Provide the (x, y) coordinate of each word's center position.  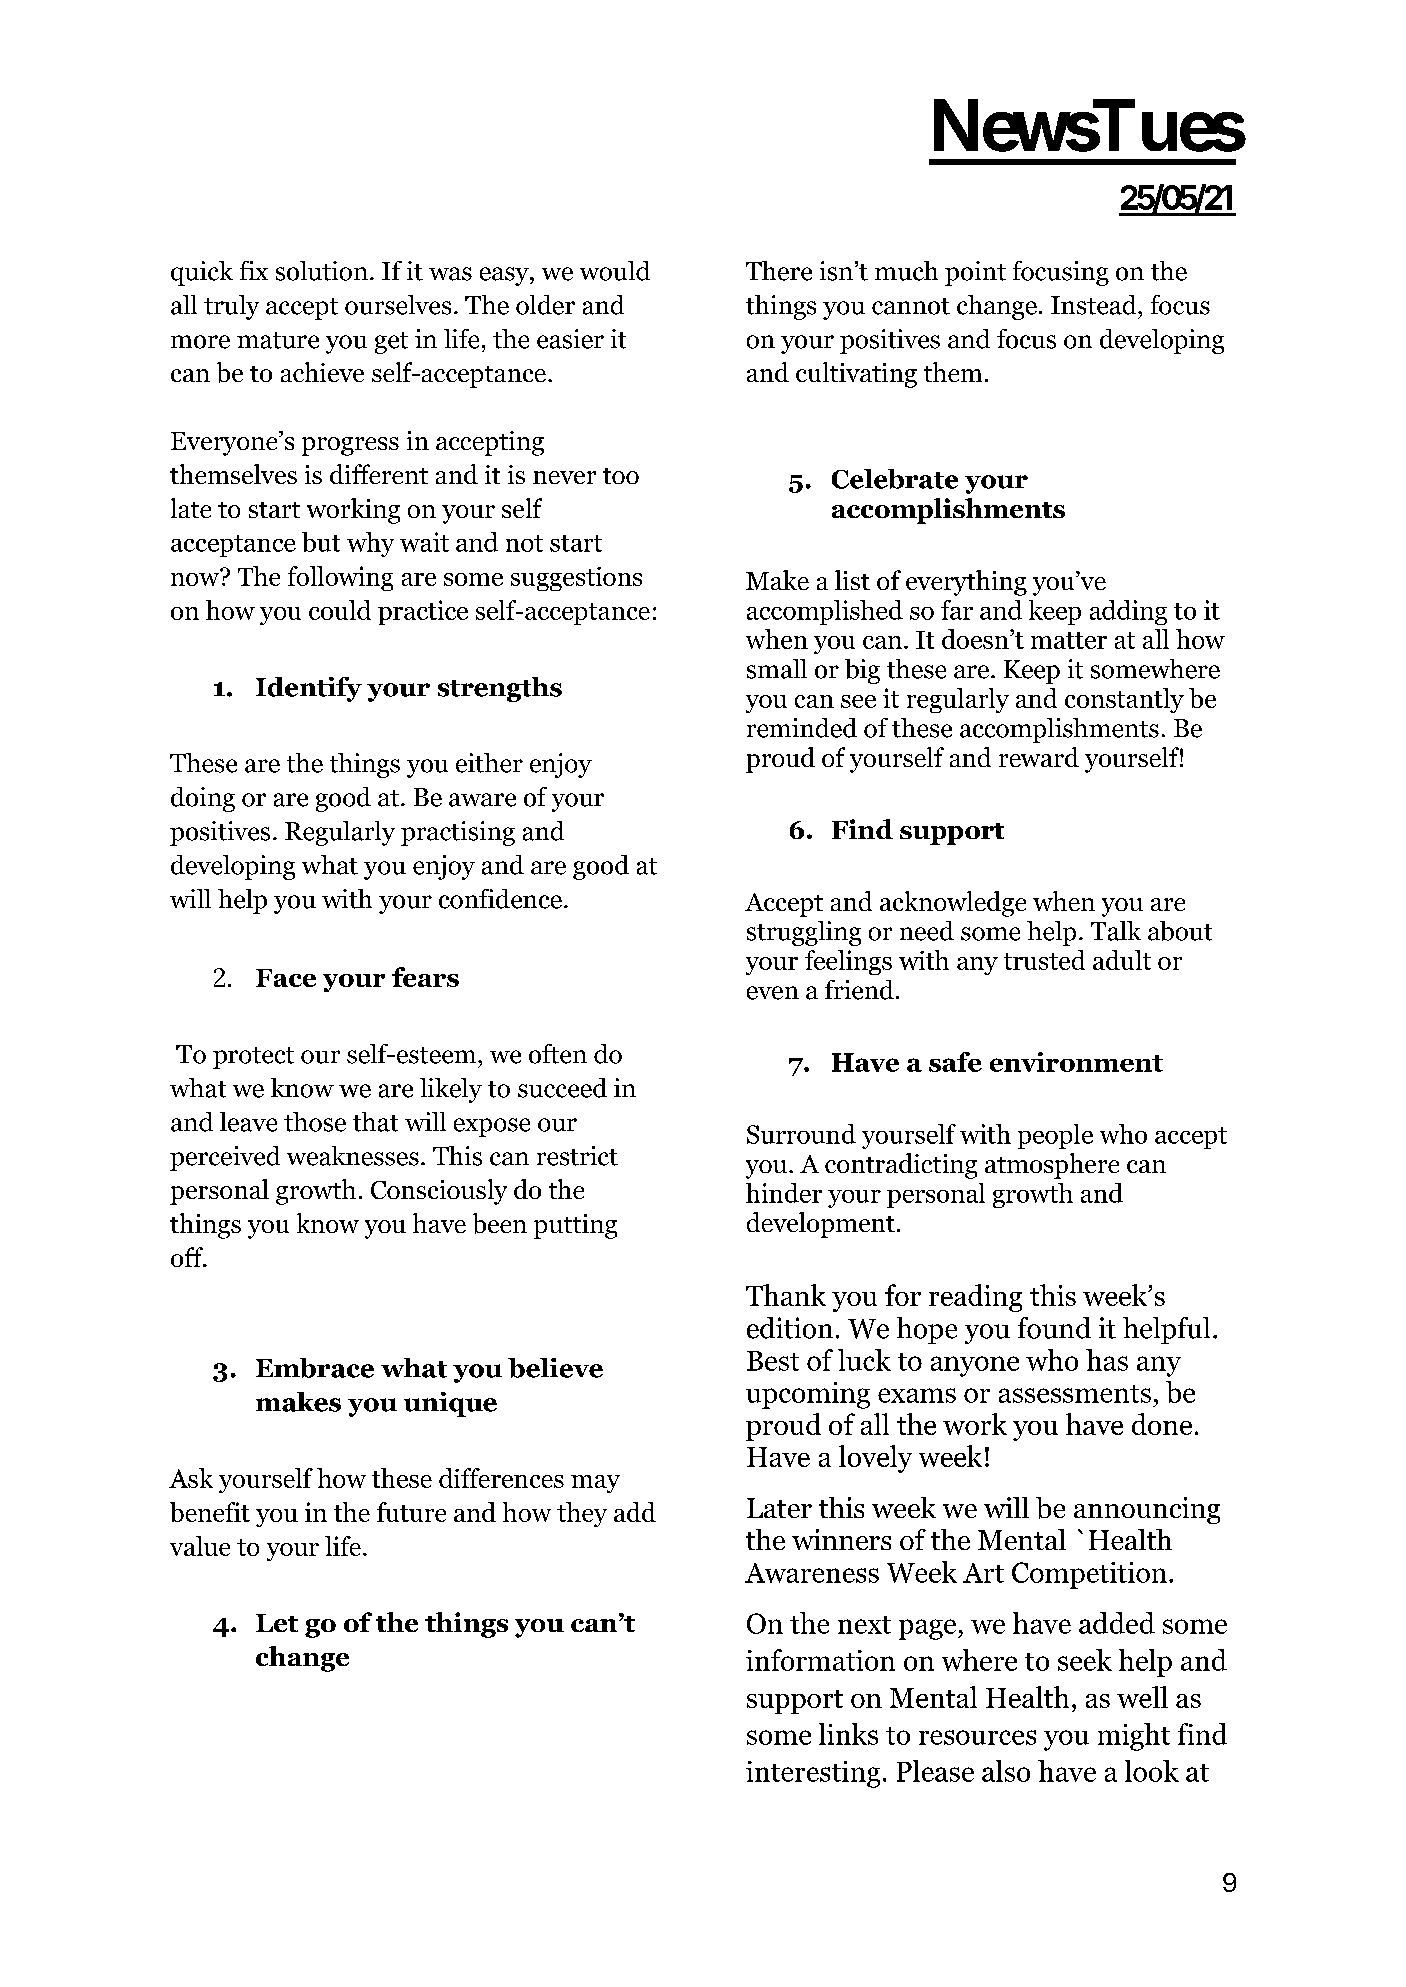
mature (278, 340)
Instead (1095, 305)
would (615, 271)
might (1134, 1737)
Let (277, 1623)
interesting (813, 1774)
